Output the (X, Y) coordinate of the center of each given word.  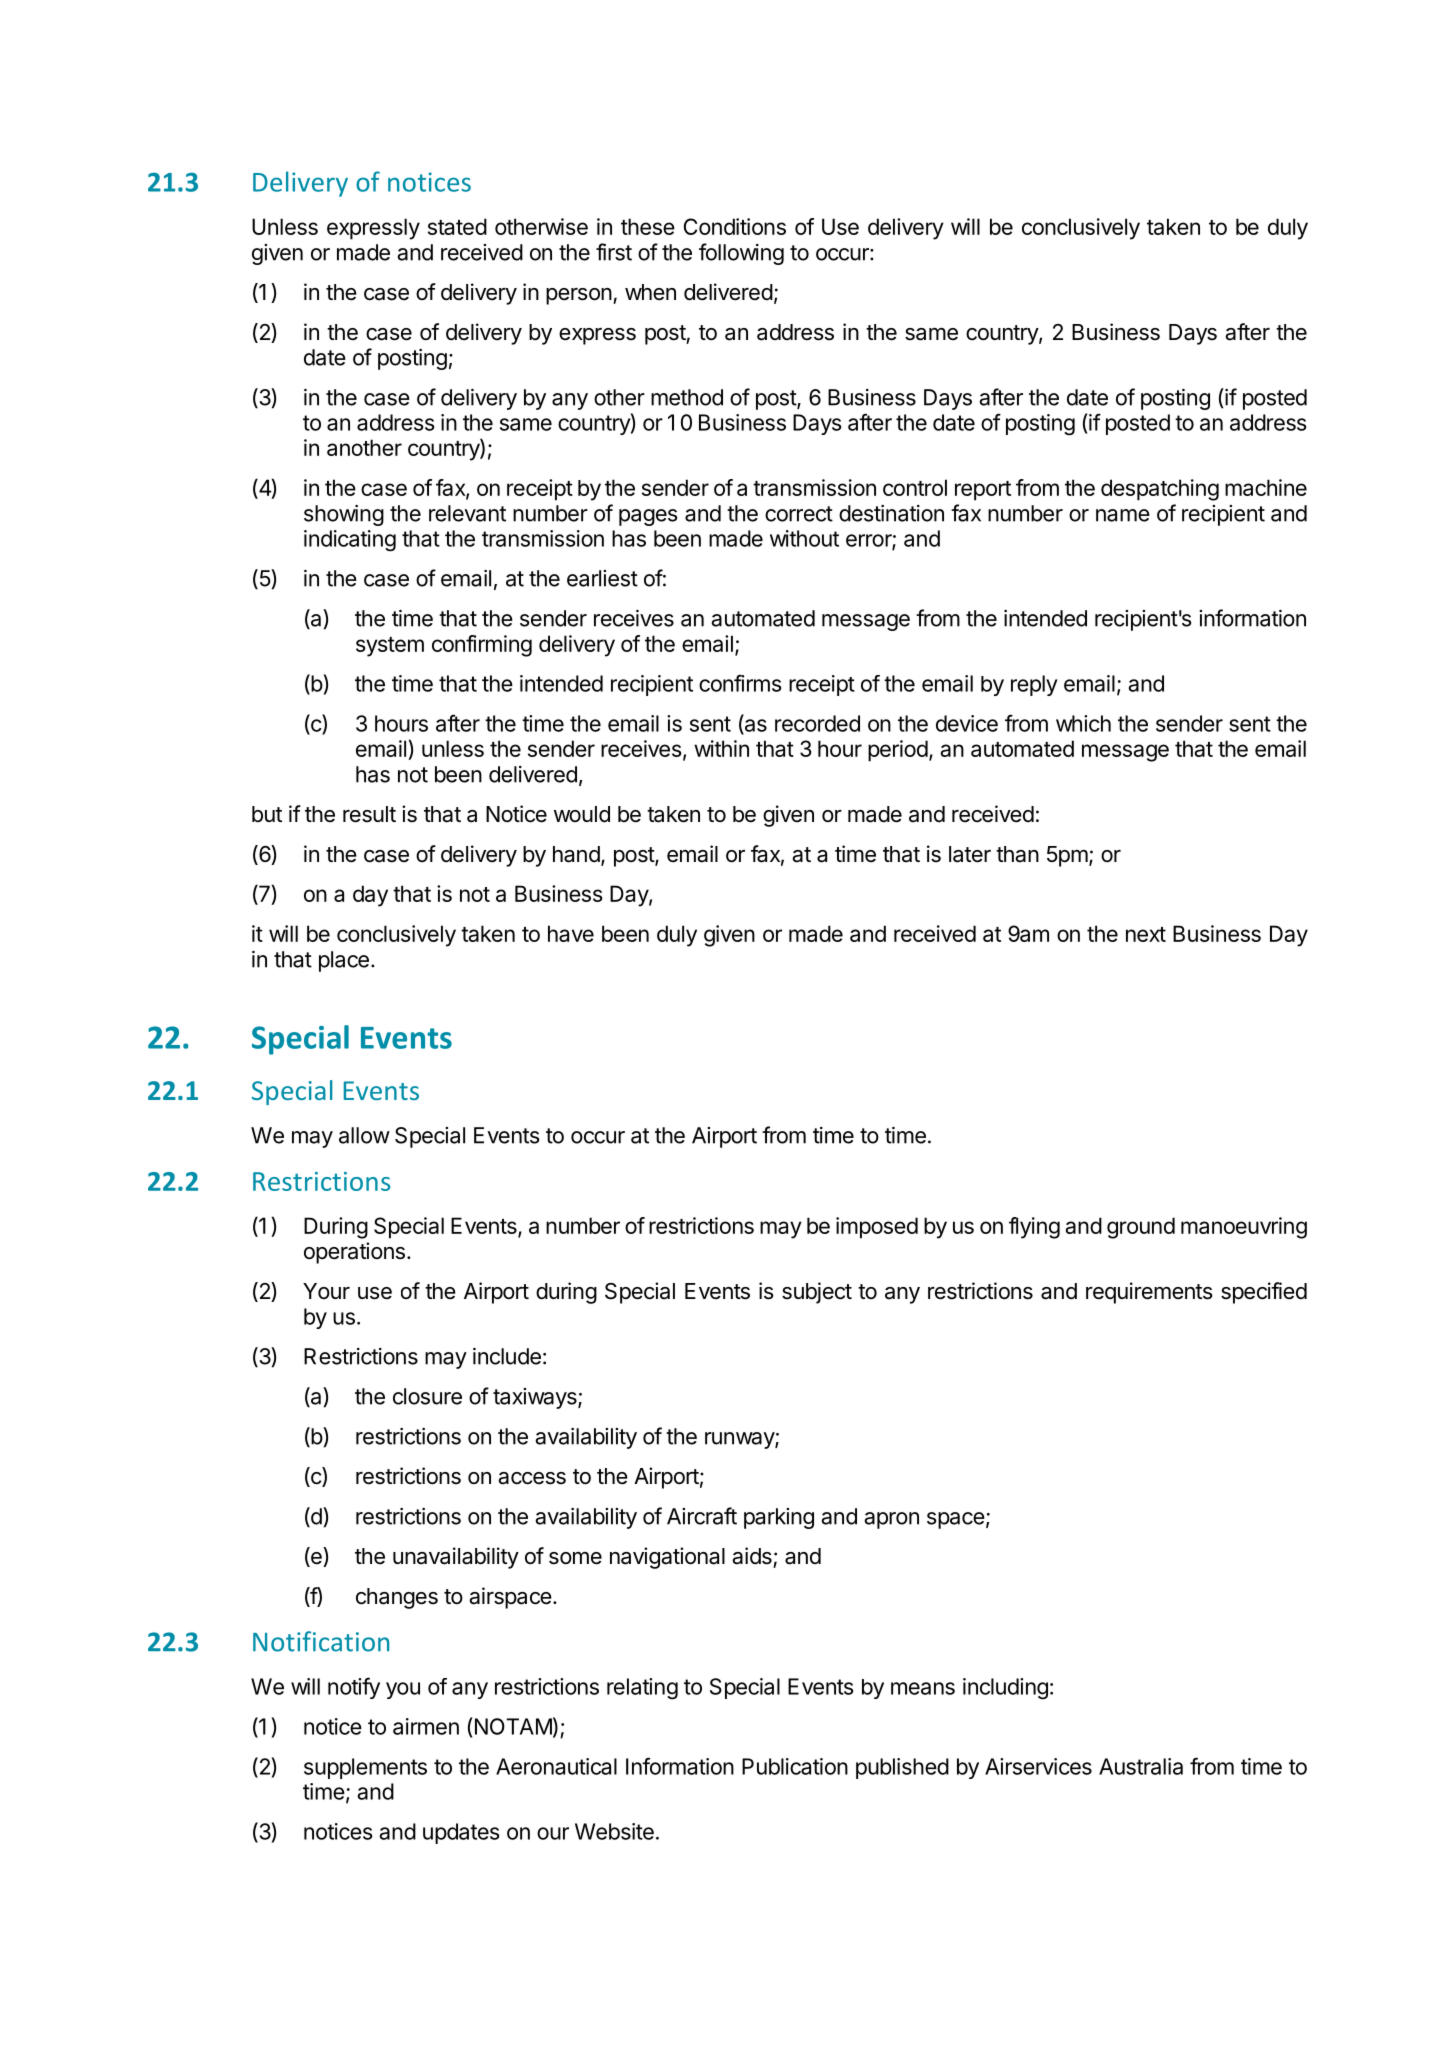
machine (1266, 487)
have (571, 933)
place (344, 961)
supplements (365, 1768)
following (741, 254)
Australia (1141, 1766)
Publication (795, 1766)
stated (457, 226)
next (1146, 934)
